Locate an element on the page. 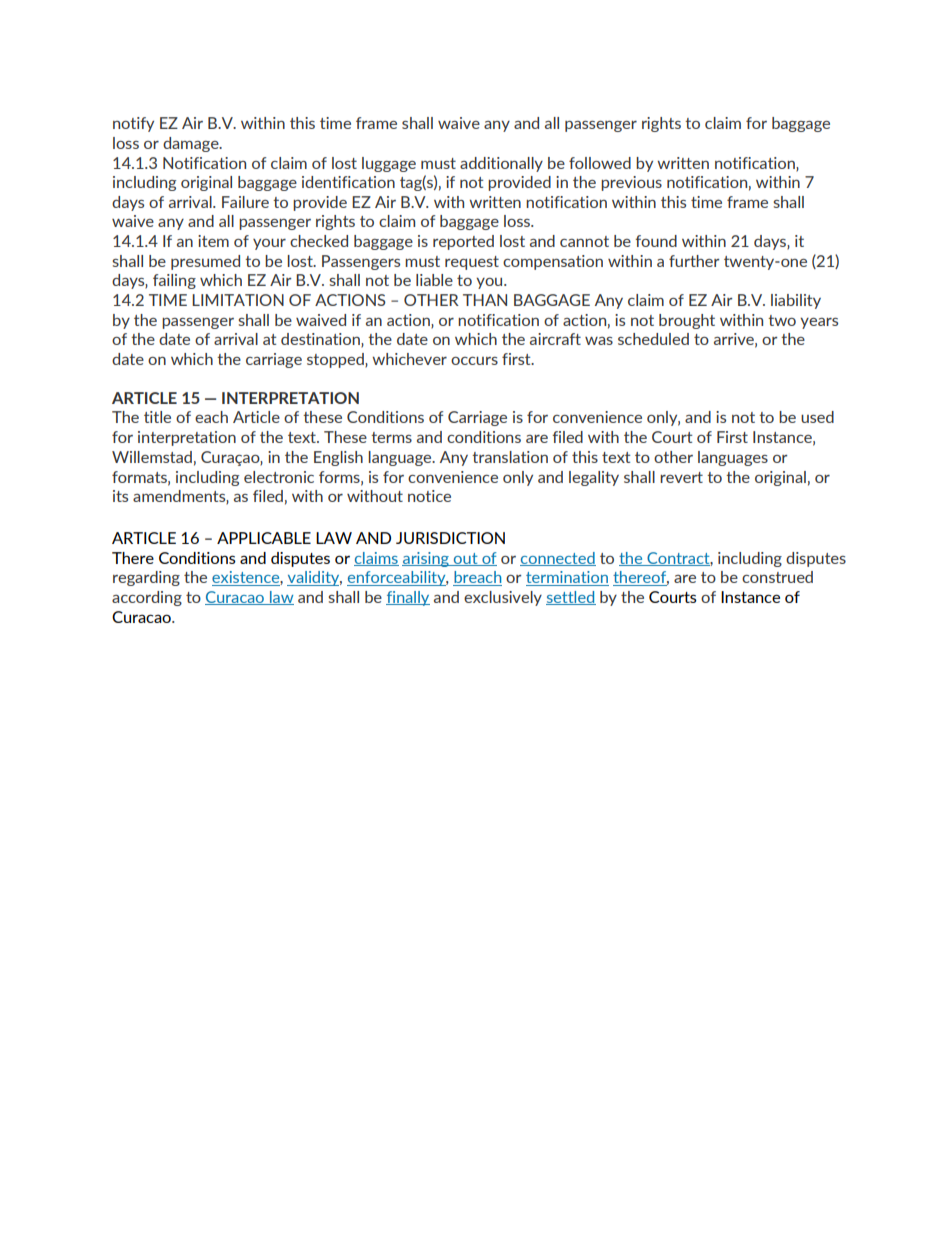 This document has height=1233, width=952. stopped is located at coordinates (336, 360).
